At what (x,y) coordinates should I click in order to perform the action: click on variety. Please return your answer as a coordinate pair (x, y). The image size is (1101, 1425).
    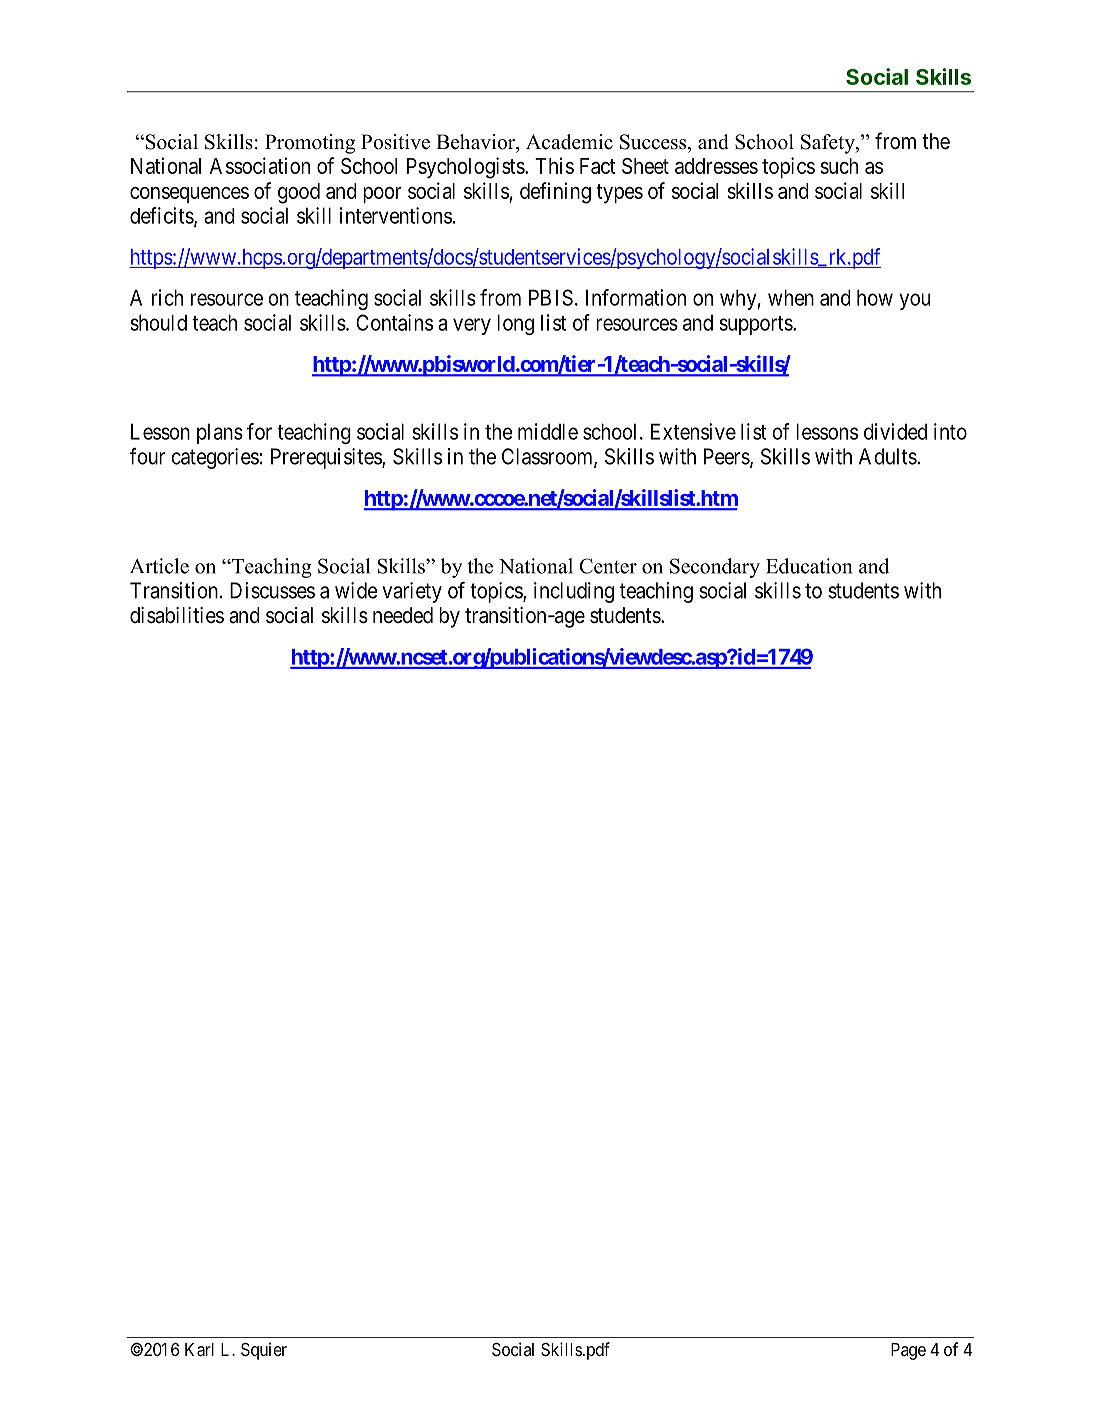
    Looking at the image, I should click on (412, 592).
